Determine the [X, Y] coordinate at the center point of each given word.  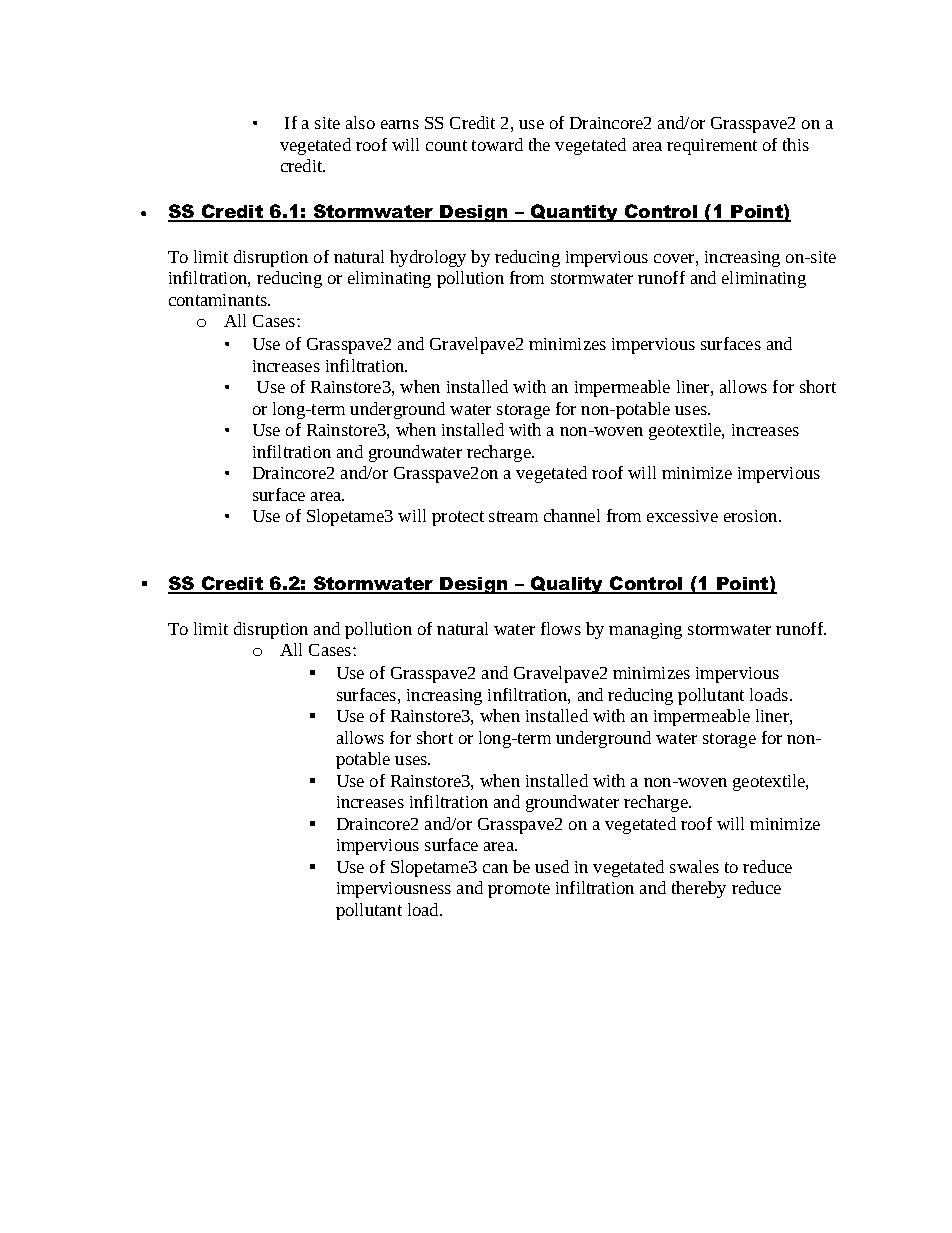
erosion [752, 516]
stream [513, 516]
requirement [712, 147]
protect [458, 518]
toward [497, 144]
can [495, 868]
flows [561, 628]
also [360, 122]
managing [645, 631]
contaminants [219, 300]
